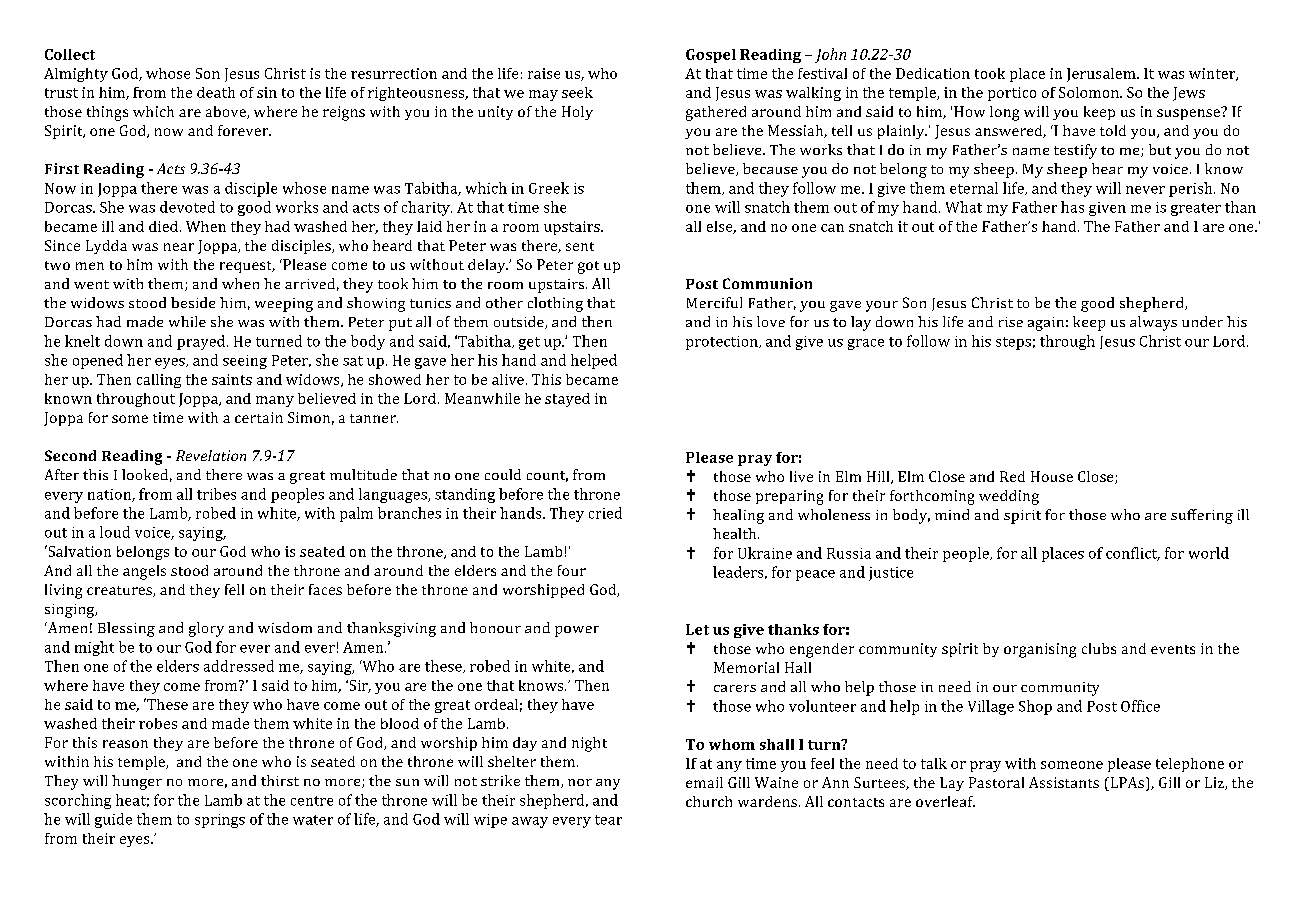 This image has width=1309, height=924. Describe the element at coordinates (216, 92) in the image. I see `death` at that location.
